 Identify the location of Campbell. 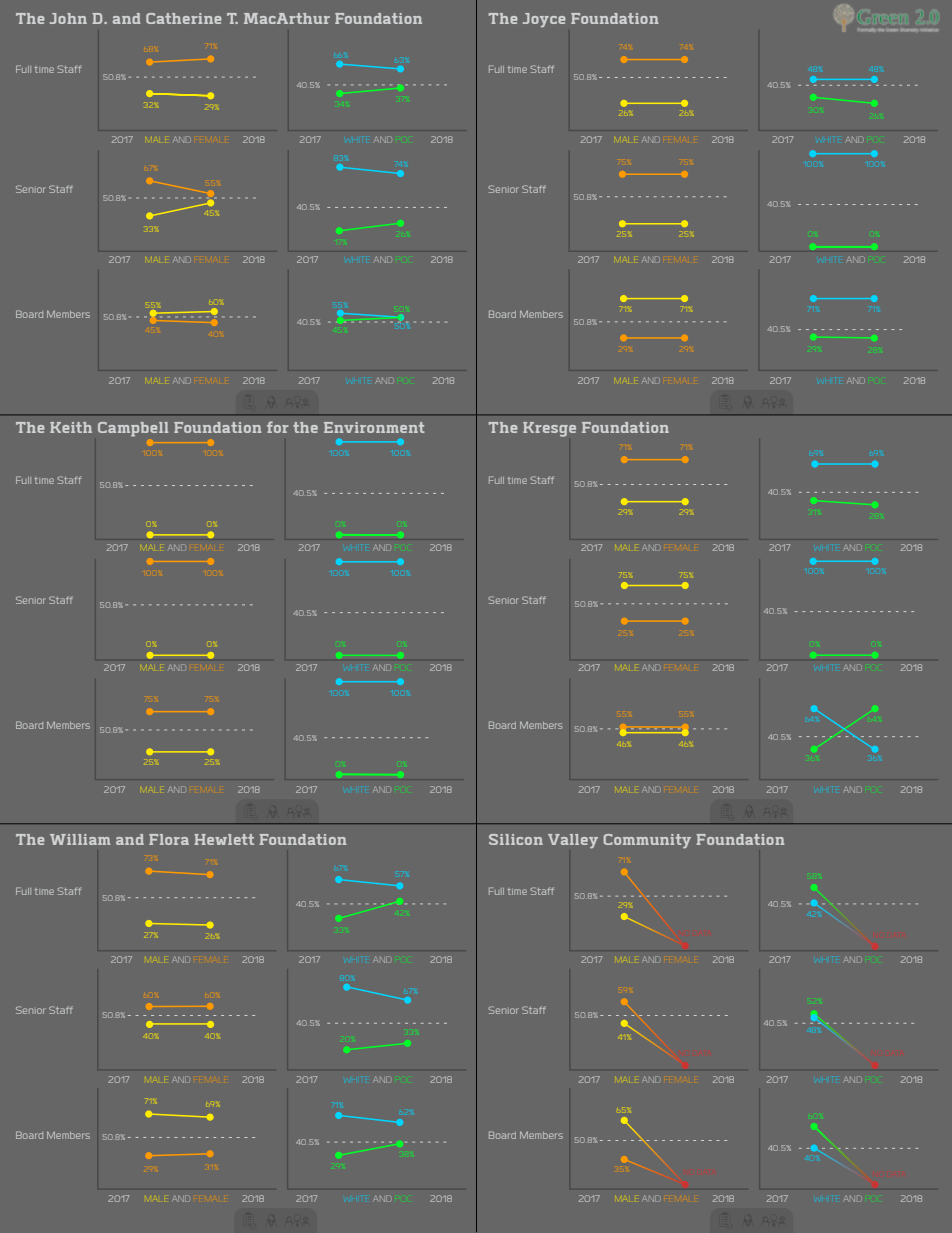
(133, 429).
